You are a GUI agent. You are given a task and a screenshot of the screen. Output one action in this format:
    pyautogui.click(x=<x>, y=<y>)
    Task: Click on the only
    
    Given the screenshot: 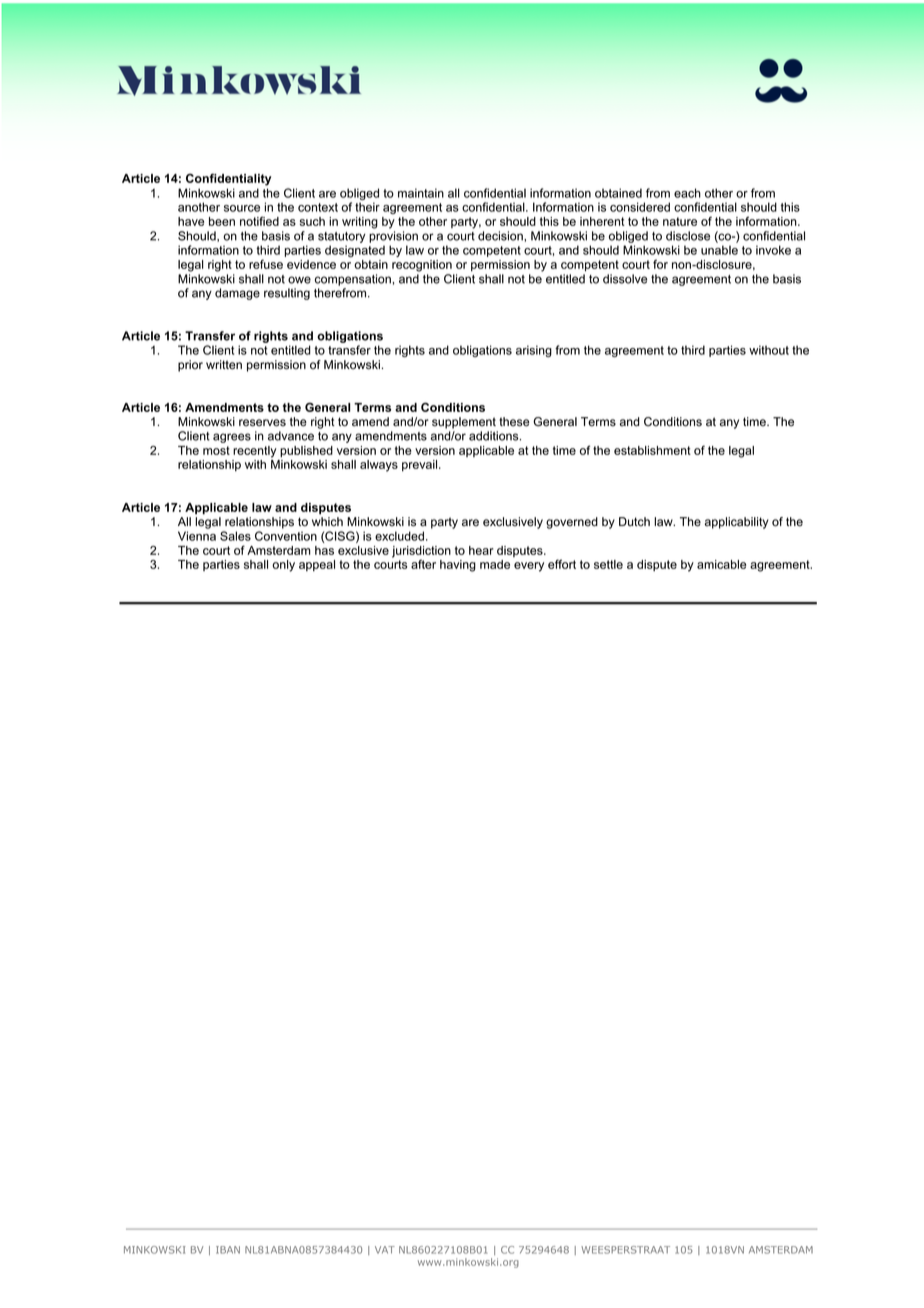 What is the action you would take?
    pyautogui.click(x=283, y=566)
